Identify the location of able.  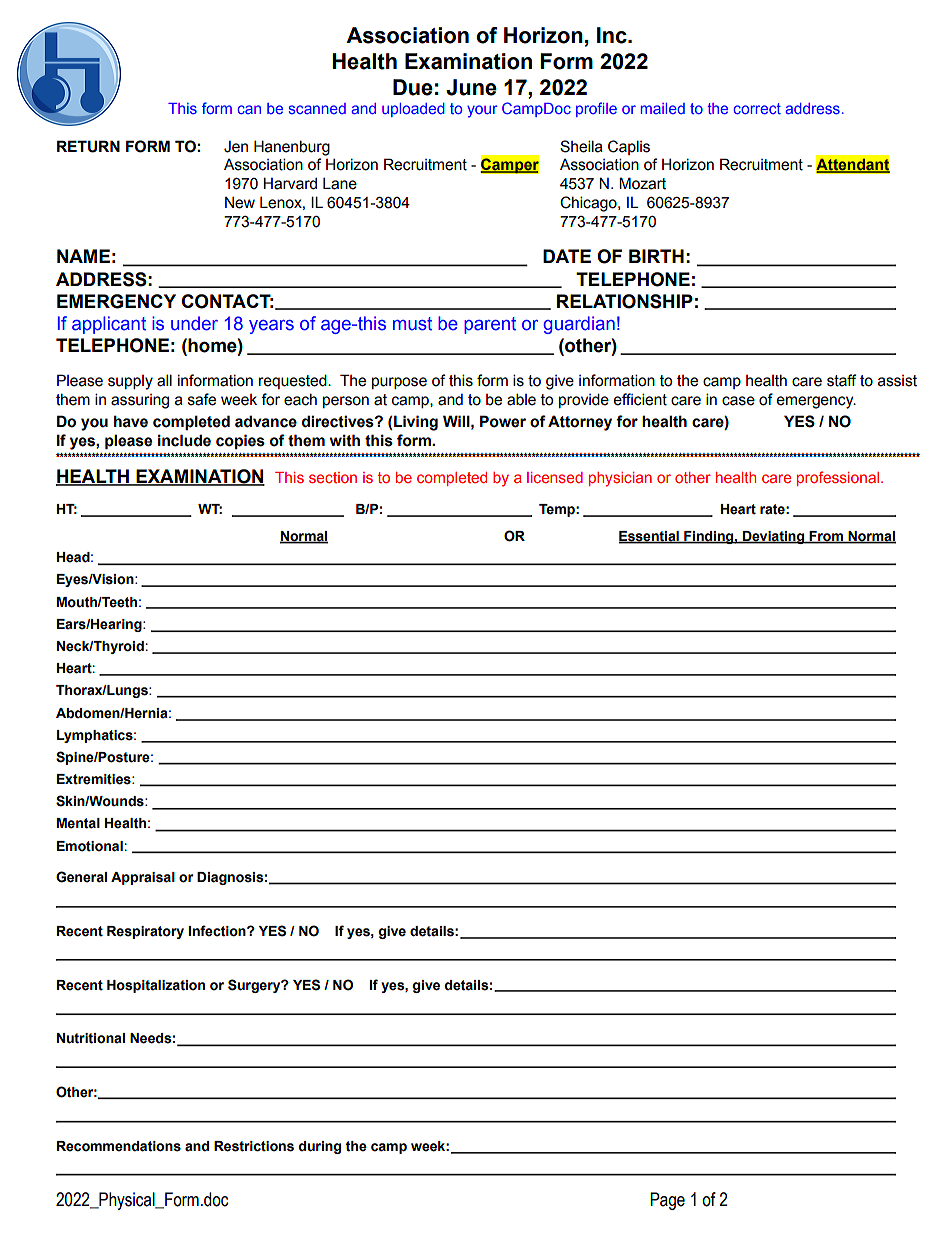
(521, 399).
